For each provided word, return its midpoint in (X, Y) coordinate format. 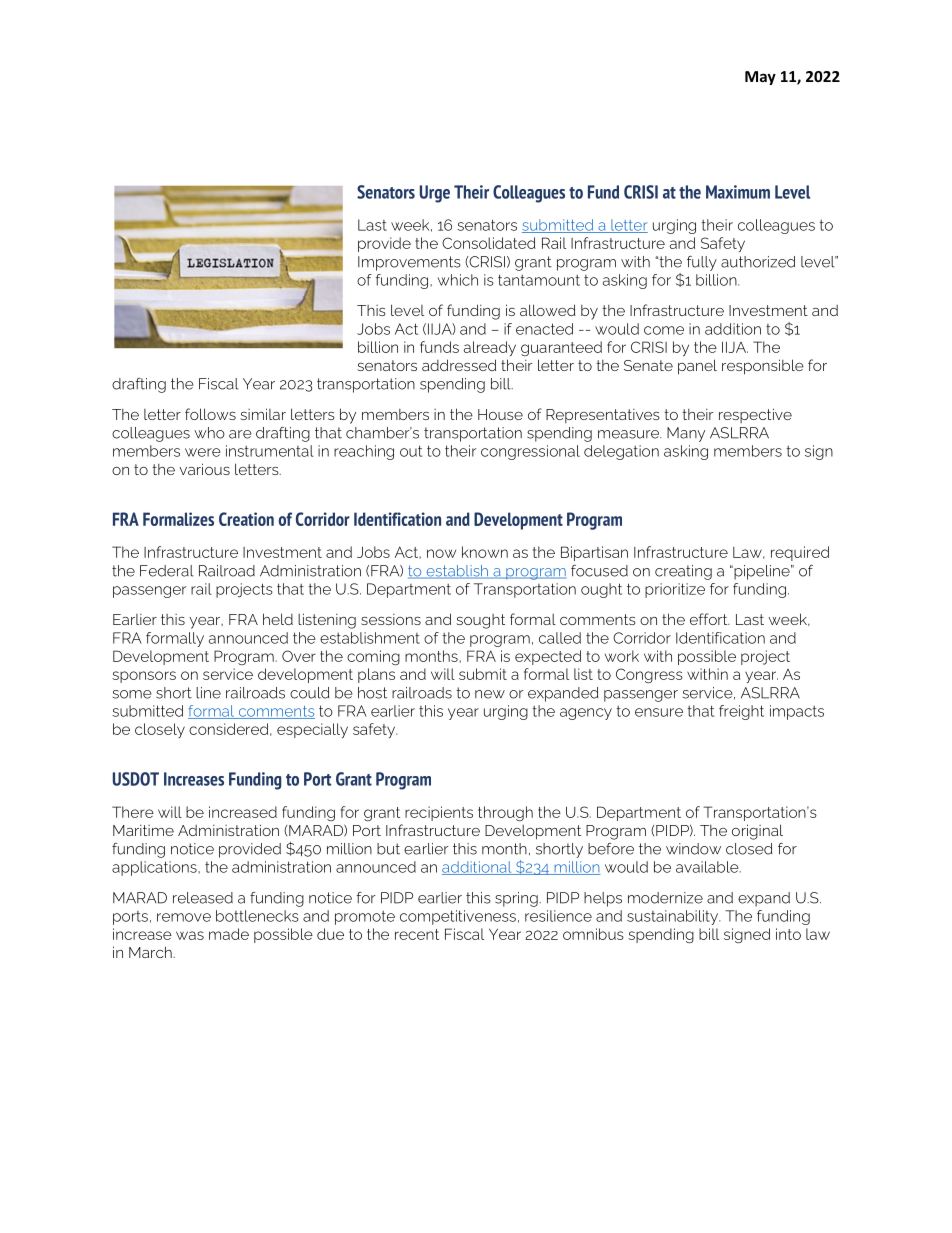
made (229, 934)
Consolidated (489, 243)
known (485, 552)
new (490, 694)
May (760, 78)
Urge (435, 194)
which (458, 280)
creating (683, 572)
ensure (659, 712)
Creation (246, 519)
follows (210, 414)
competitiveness (458, 917)
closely (160, 730)
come (664, 330)
